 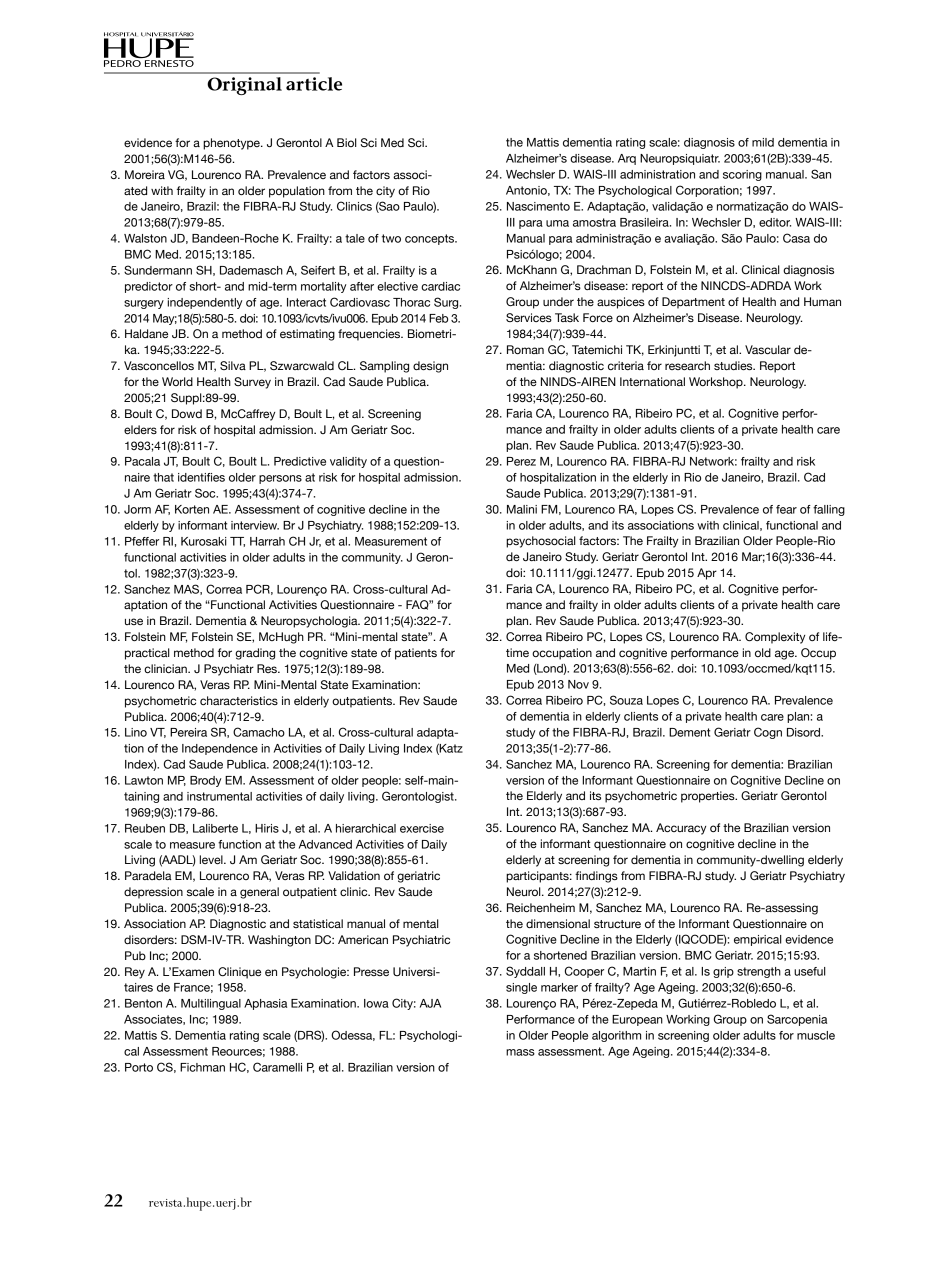 I want to click on phenotype, so click(x=232, y=144).
